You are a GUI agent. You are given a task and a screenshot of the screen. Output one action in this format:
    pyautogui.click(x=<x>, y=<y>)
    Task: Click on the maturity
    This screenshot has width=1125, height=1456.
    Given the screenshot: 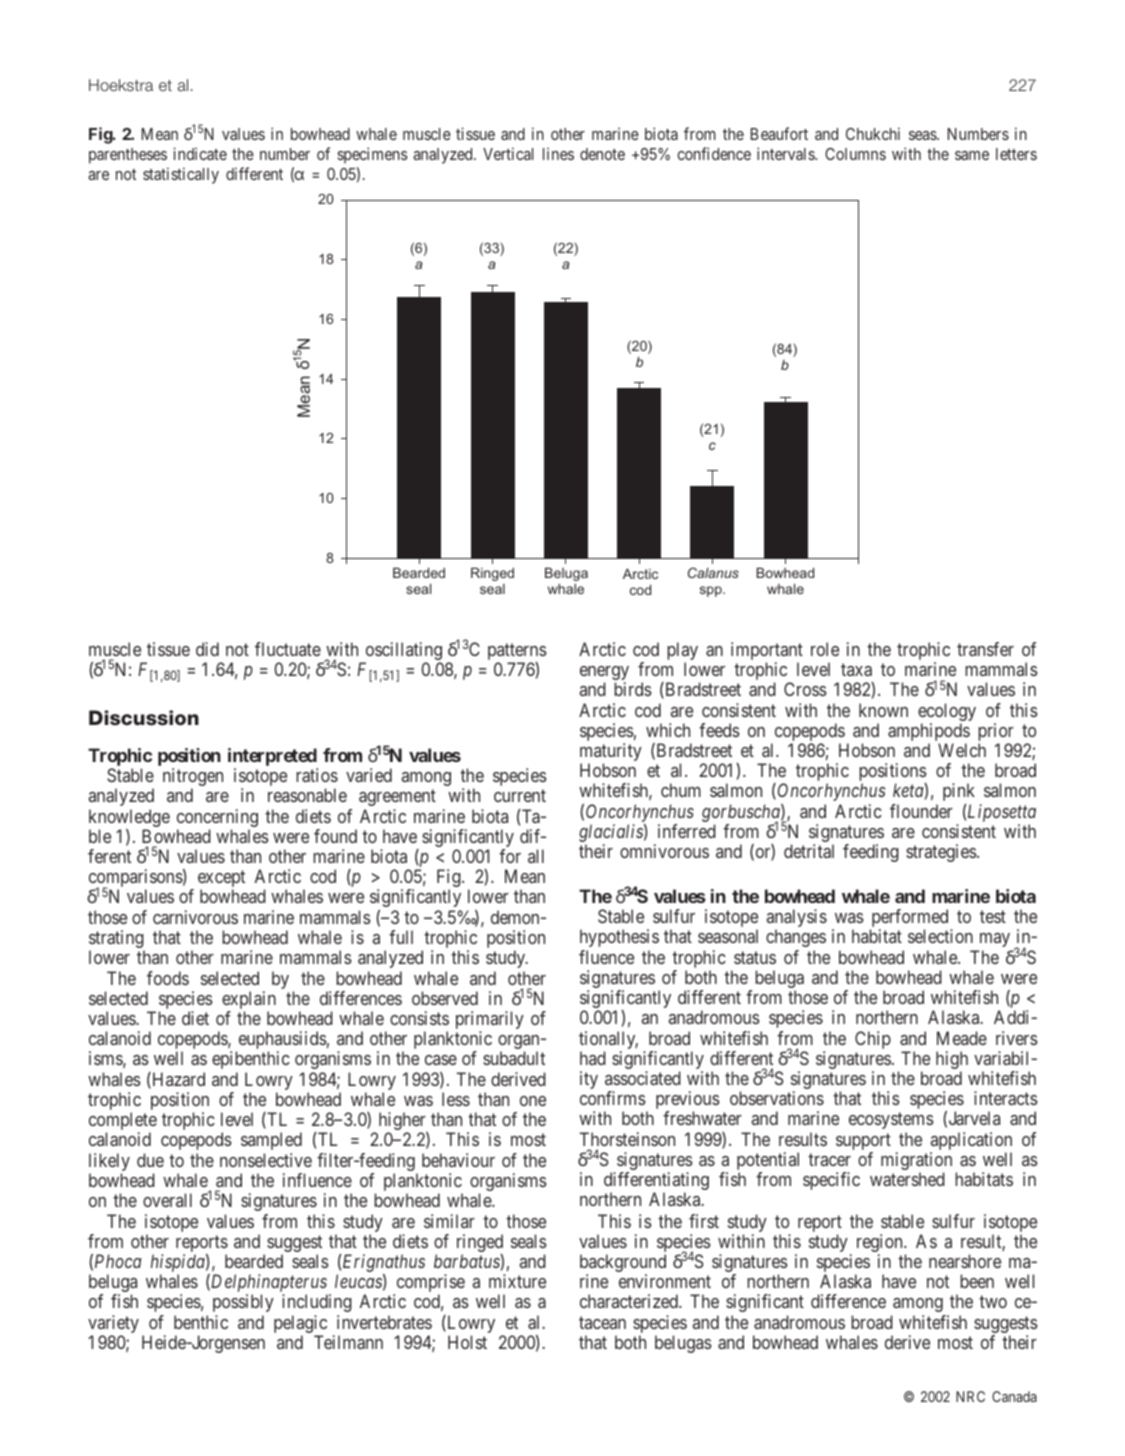 What is the action you would take?
    pyautogui.click(x=611, y=753)
